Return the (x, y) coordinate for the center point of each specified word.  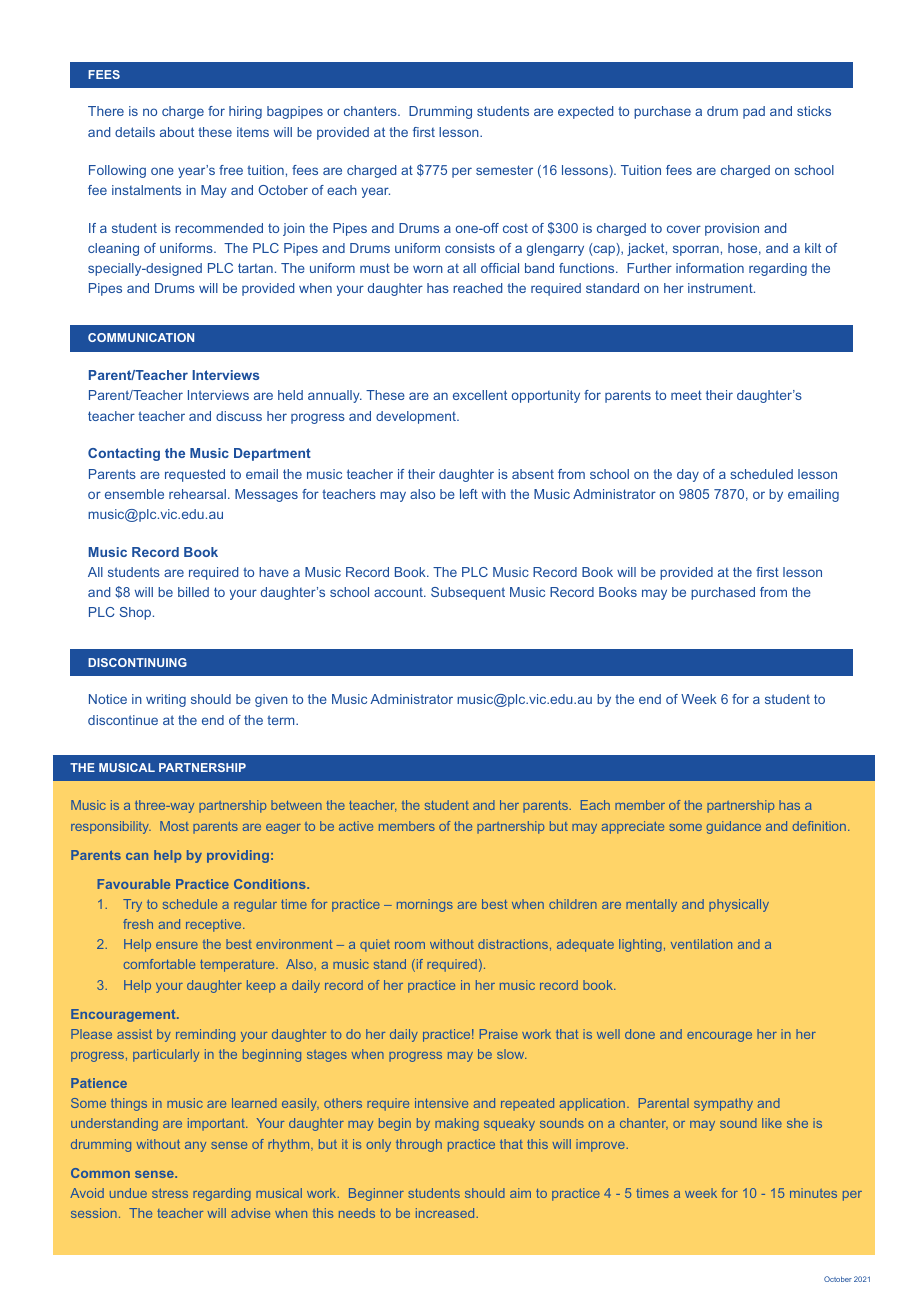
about (177, 132)
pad (754, 112)
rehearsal (197, 494)
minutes (813, 1193)
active (356, 826)
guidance (733, 827)
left (469, 494)
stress (170, 1193)
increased (446, 1213)
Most (174, 826)
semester (504, 170)
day (688, 475)
